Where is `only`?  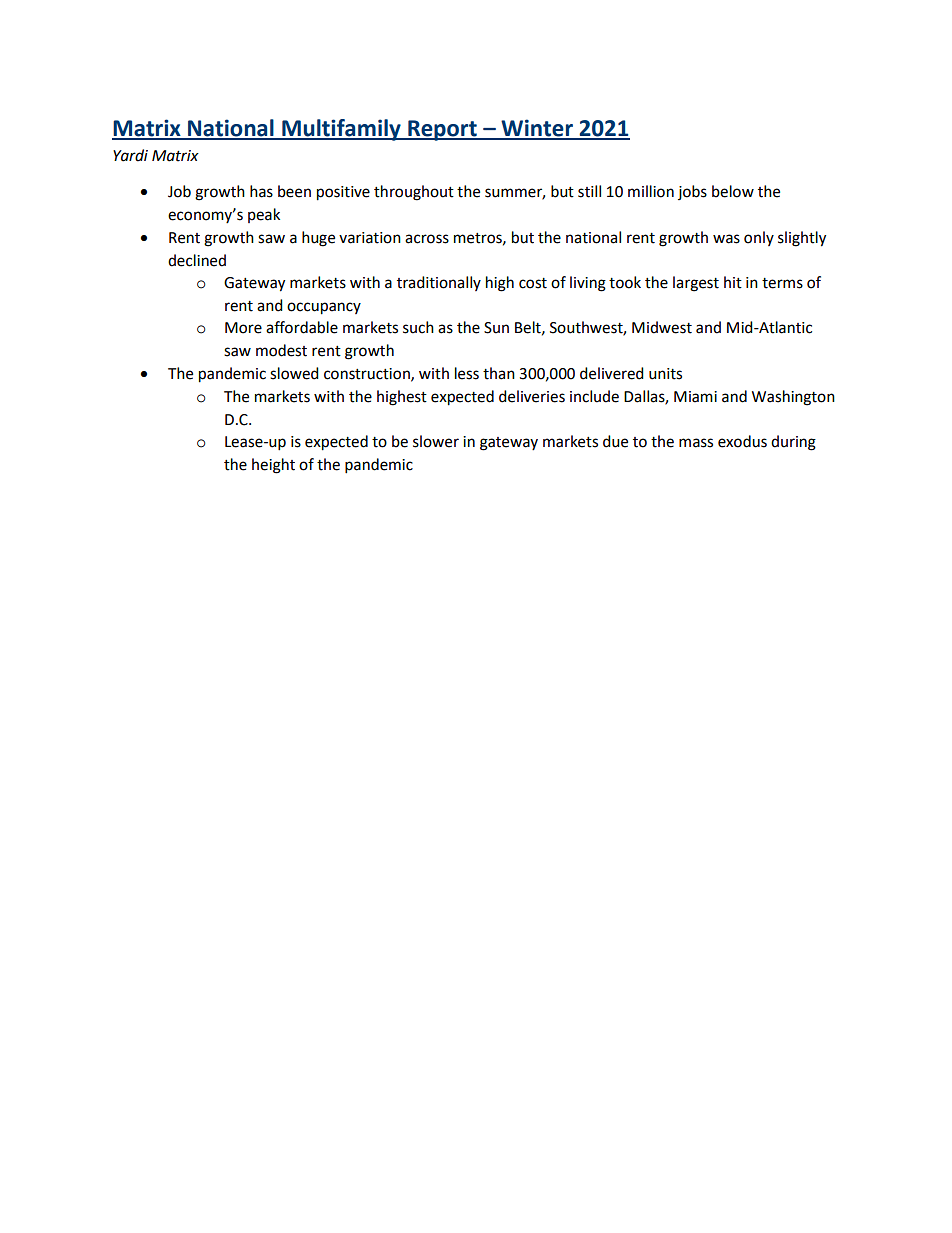 only is located at coordinates (759, 238).
